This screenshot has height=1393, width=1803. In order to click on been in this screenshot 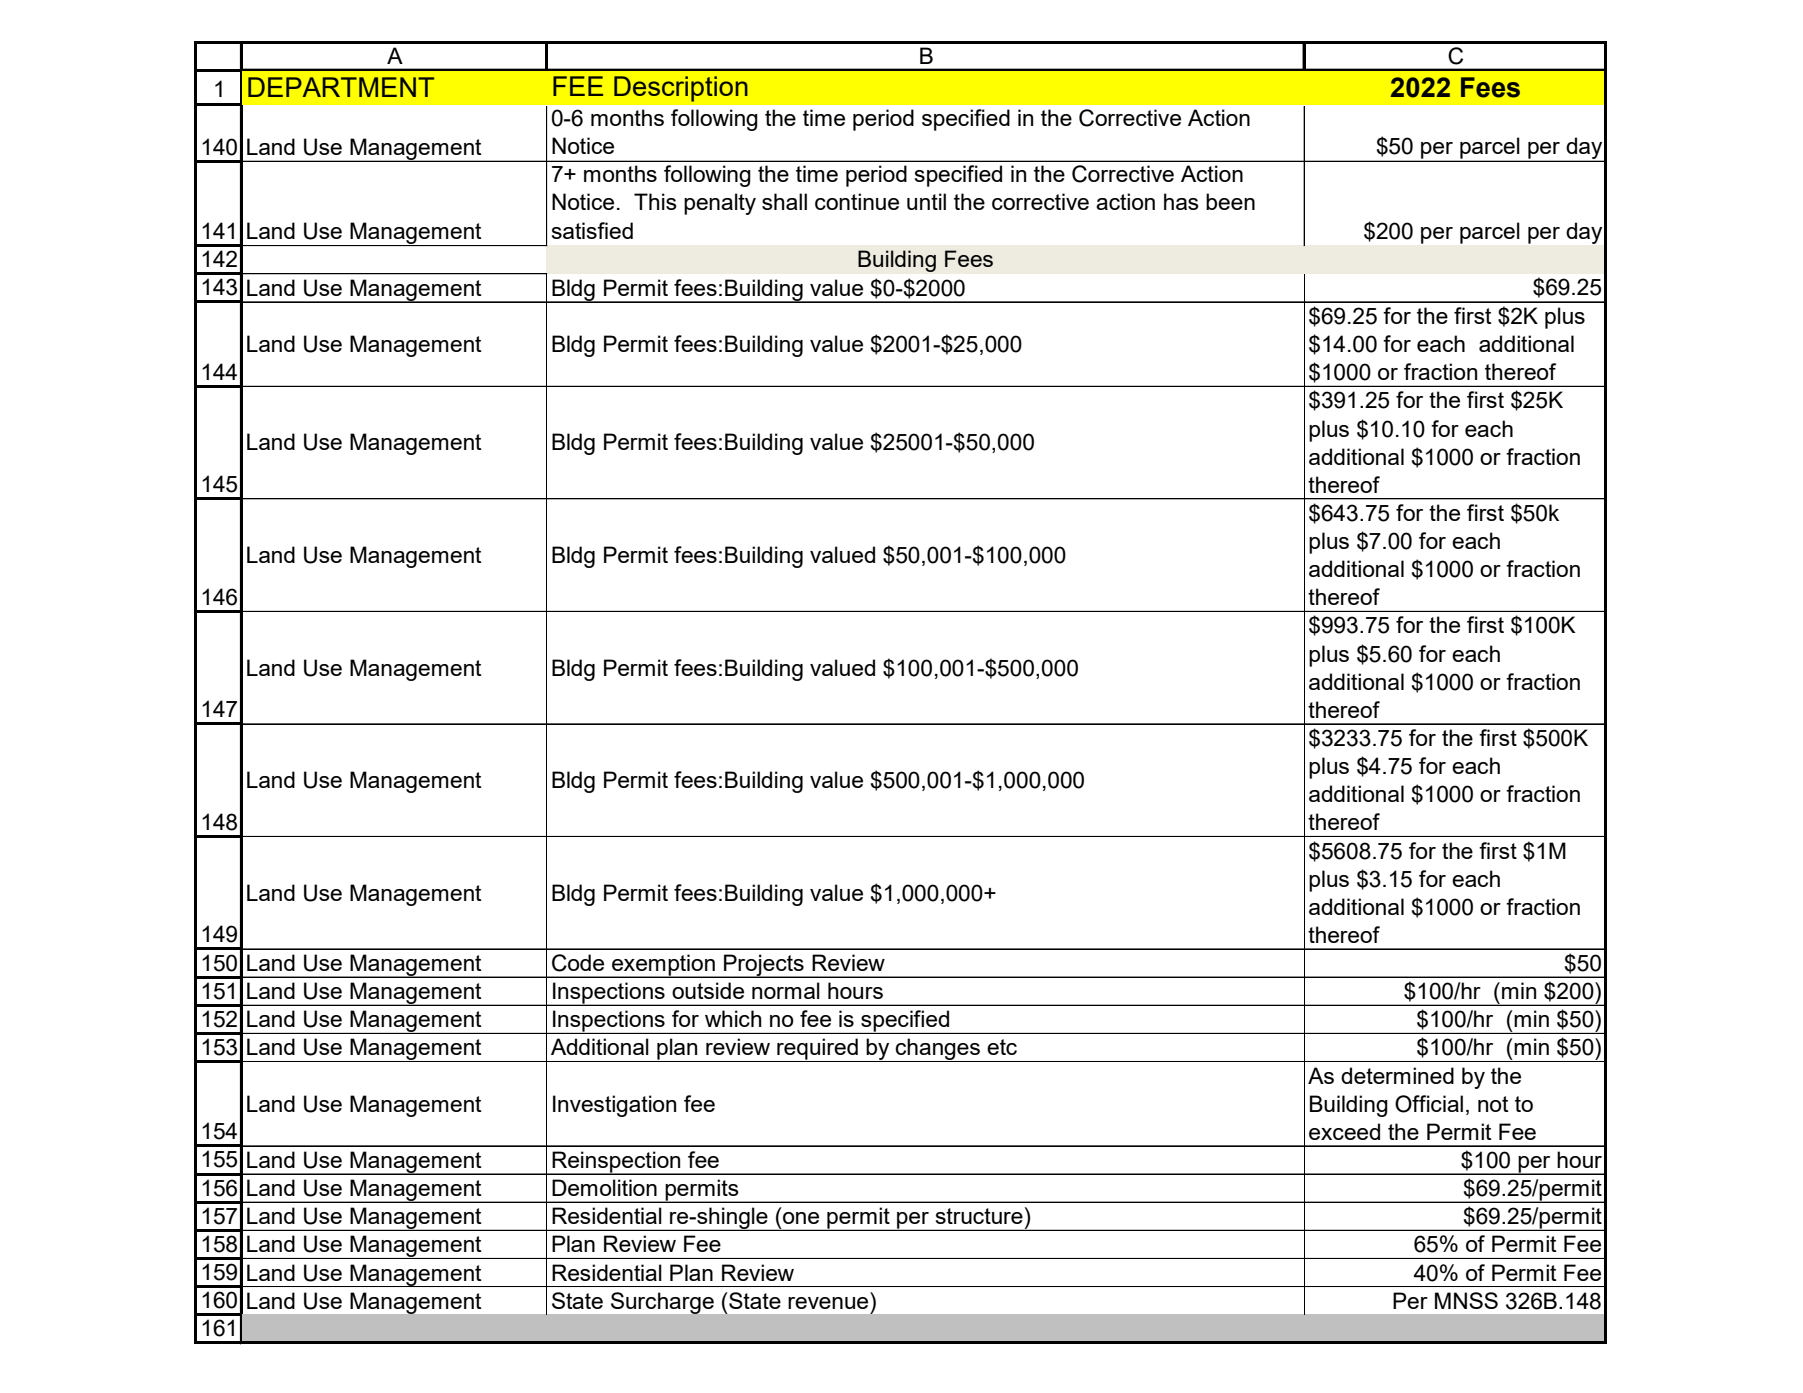, I will do `click(1230, 201)`.
